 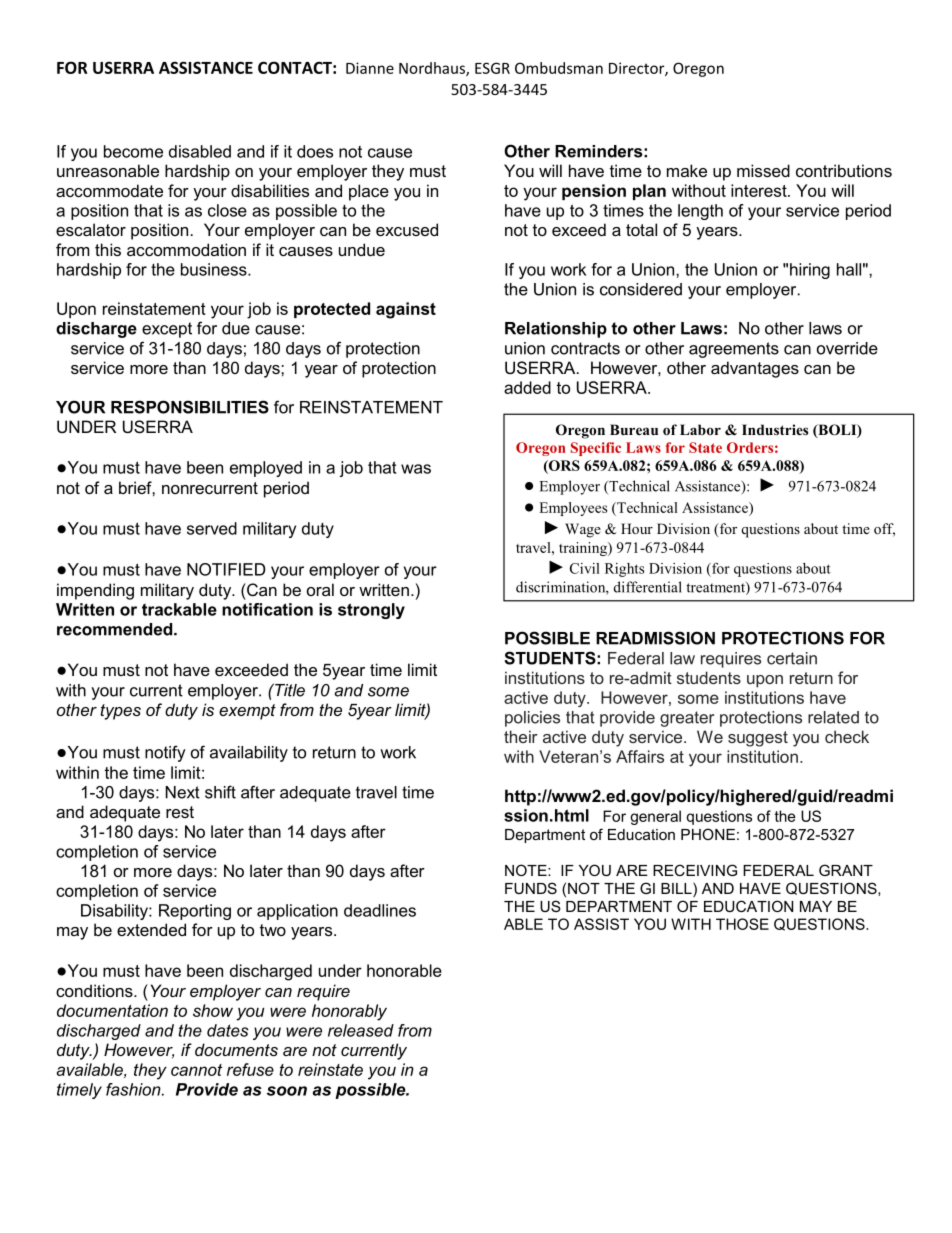 I want to click on Ombudsman, so click(x=559, y=68).
